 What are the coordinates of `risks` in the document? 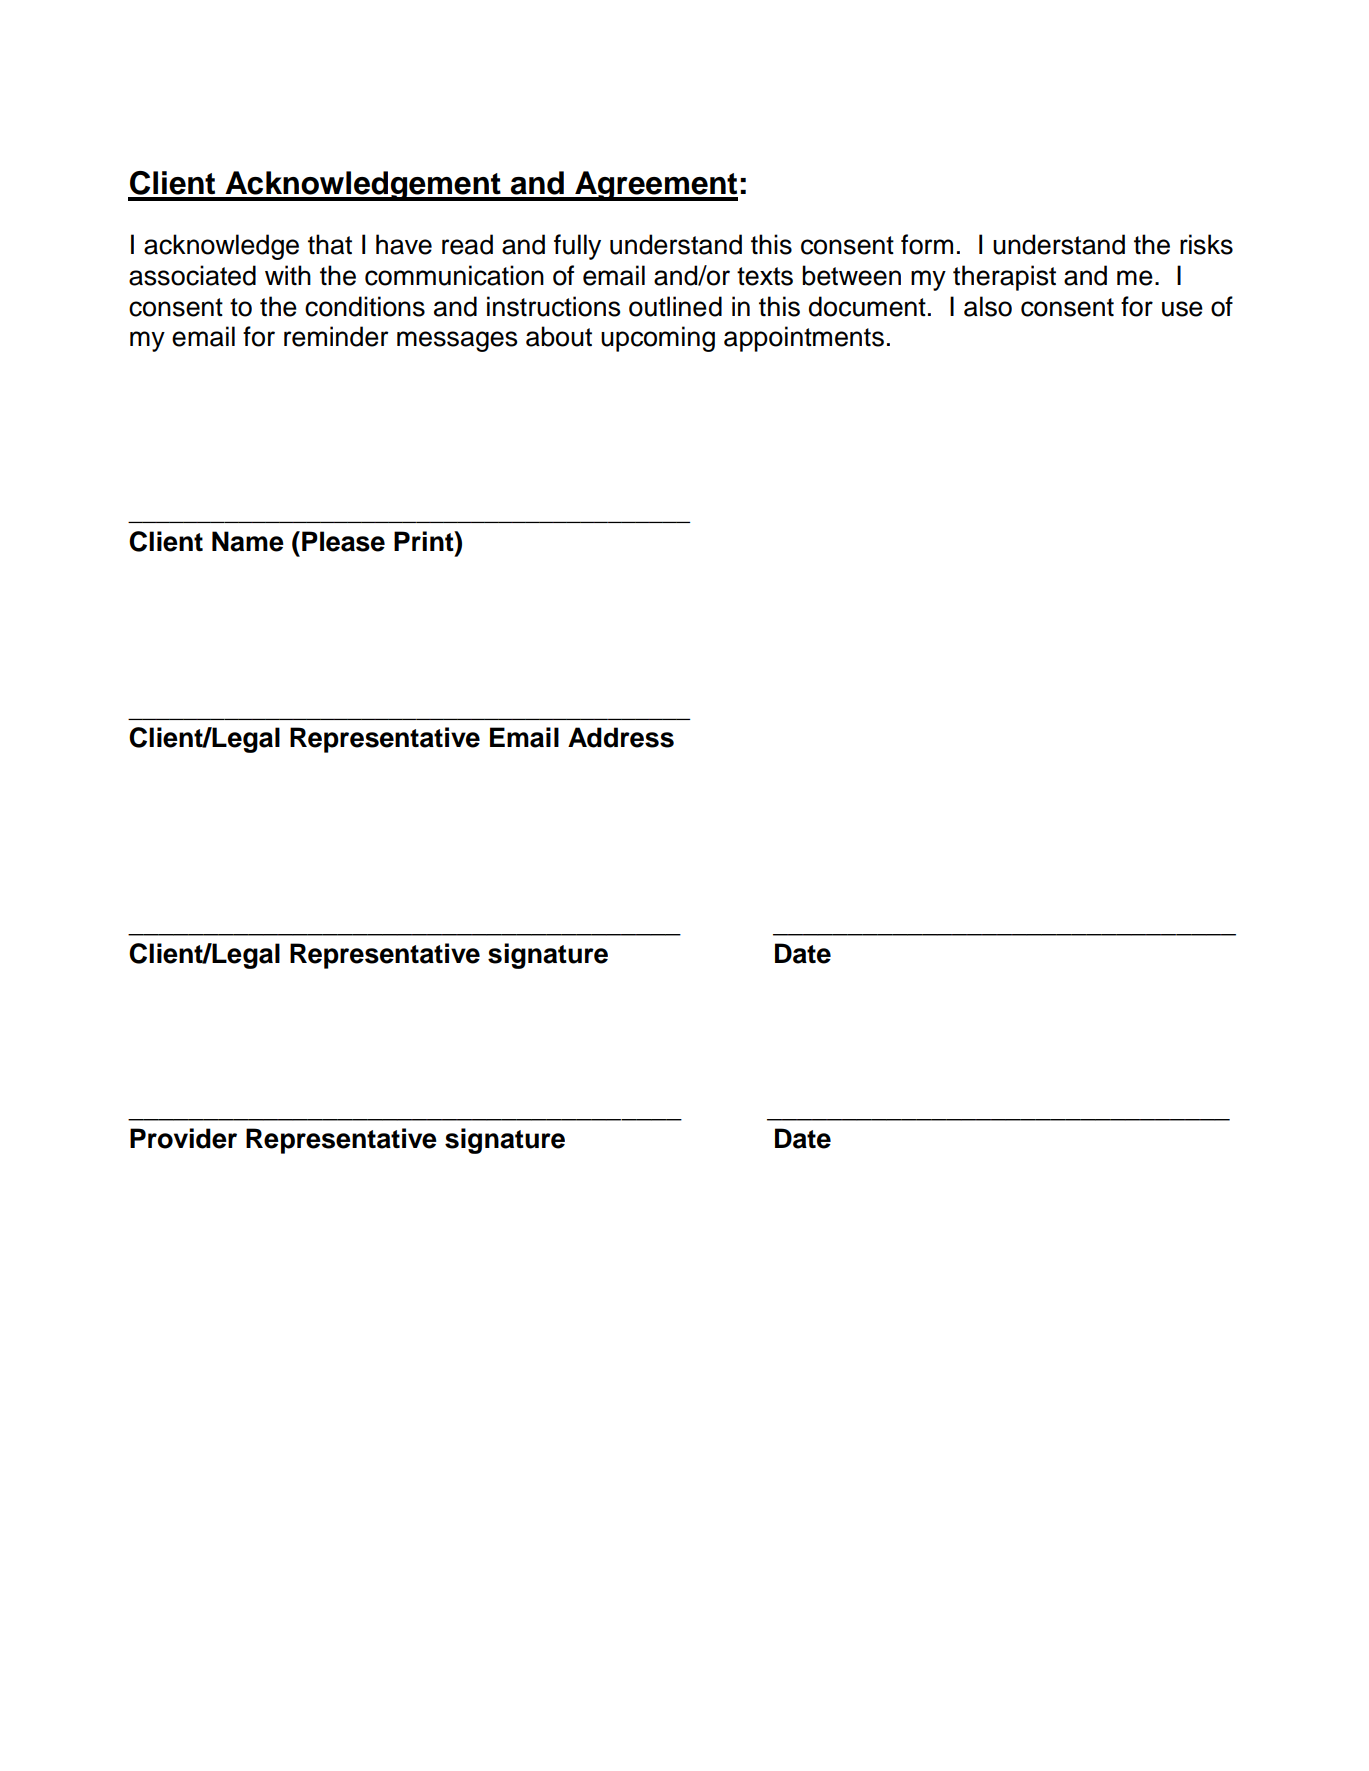 It's located at (1206, 244).
